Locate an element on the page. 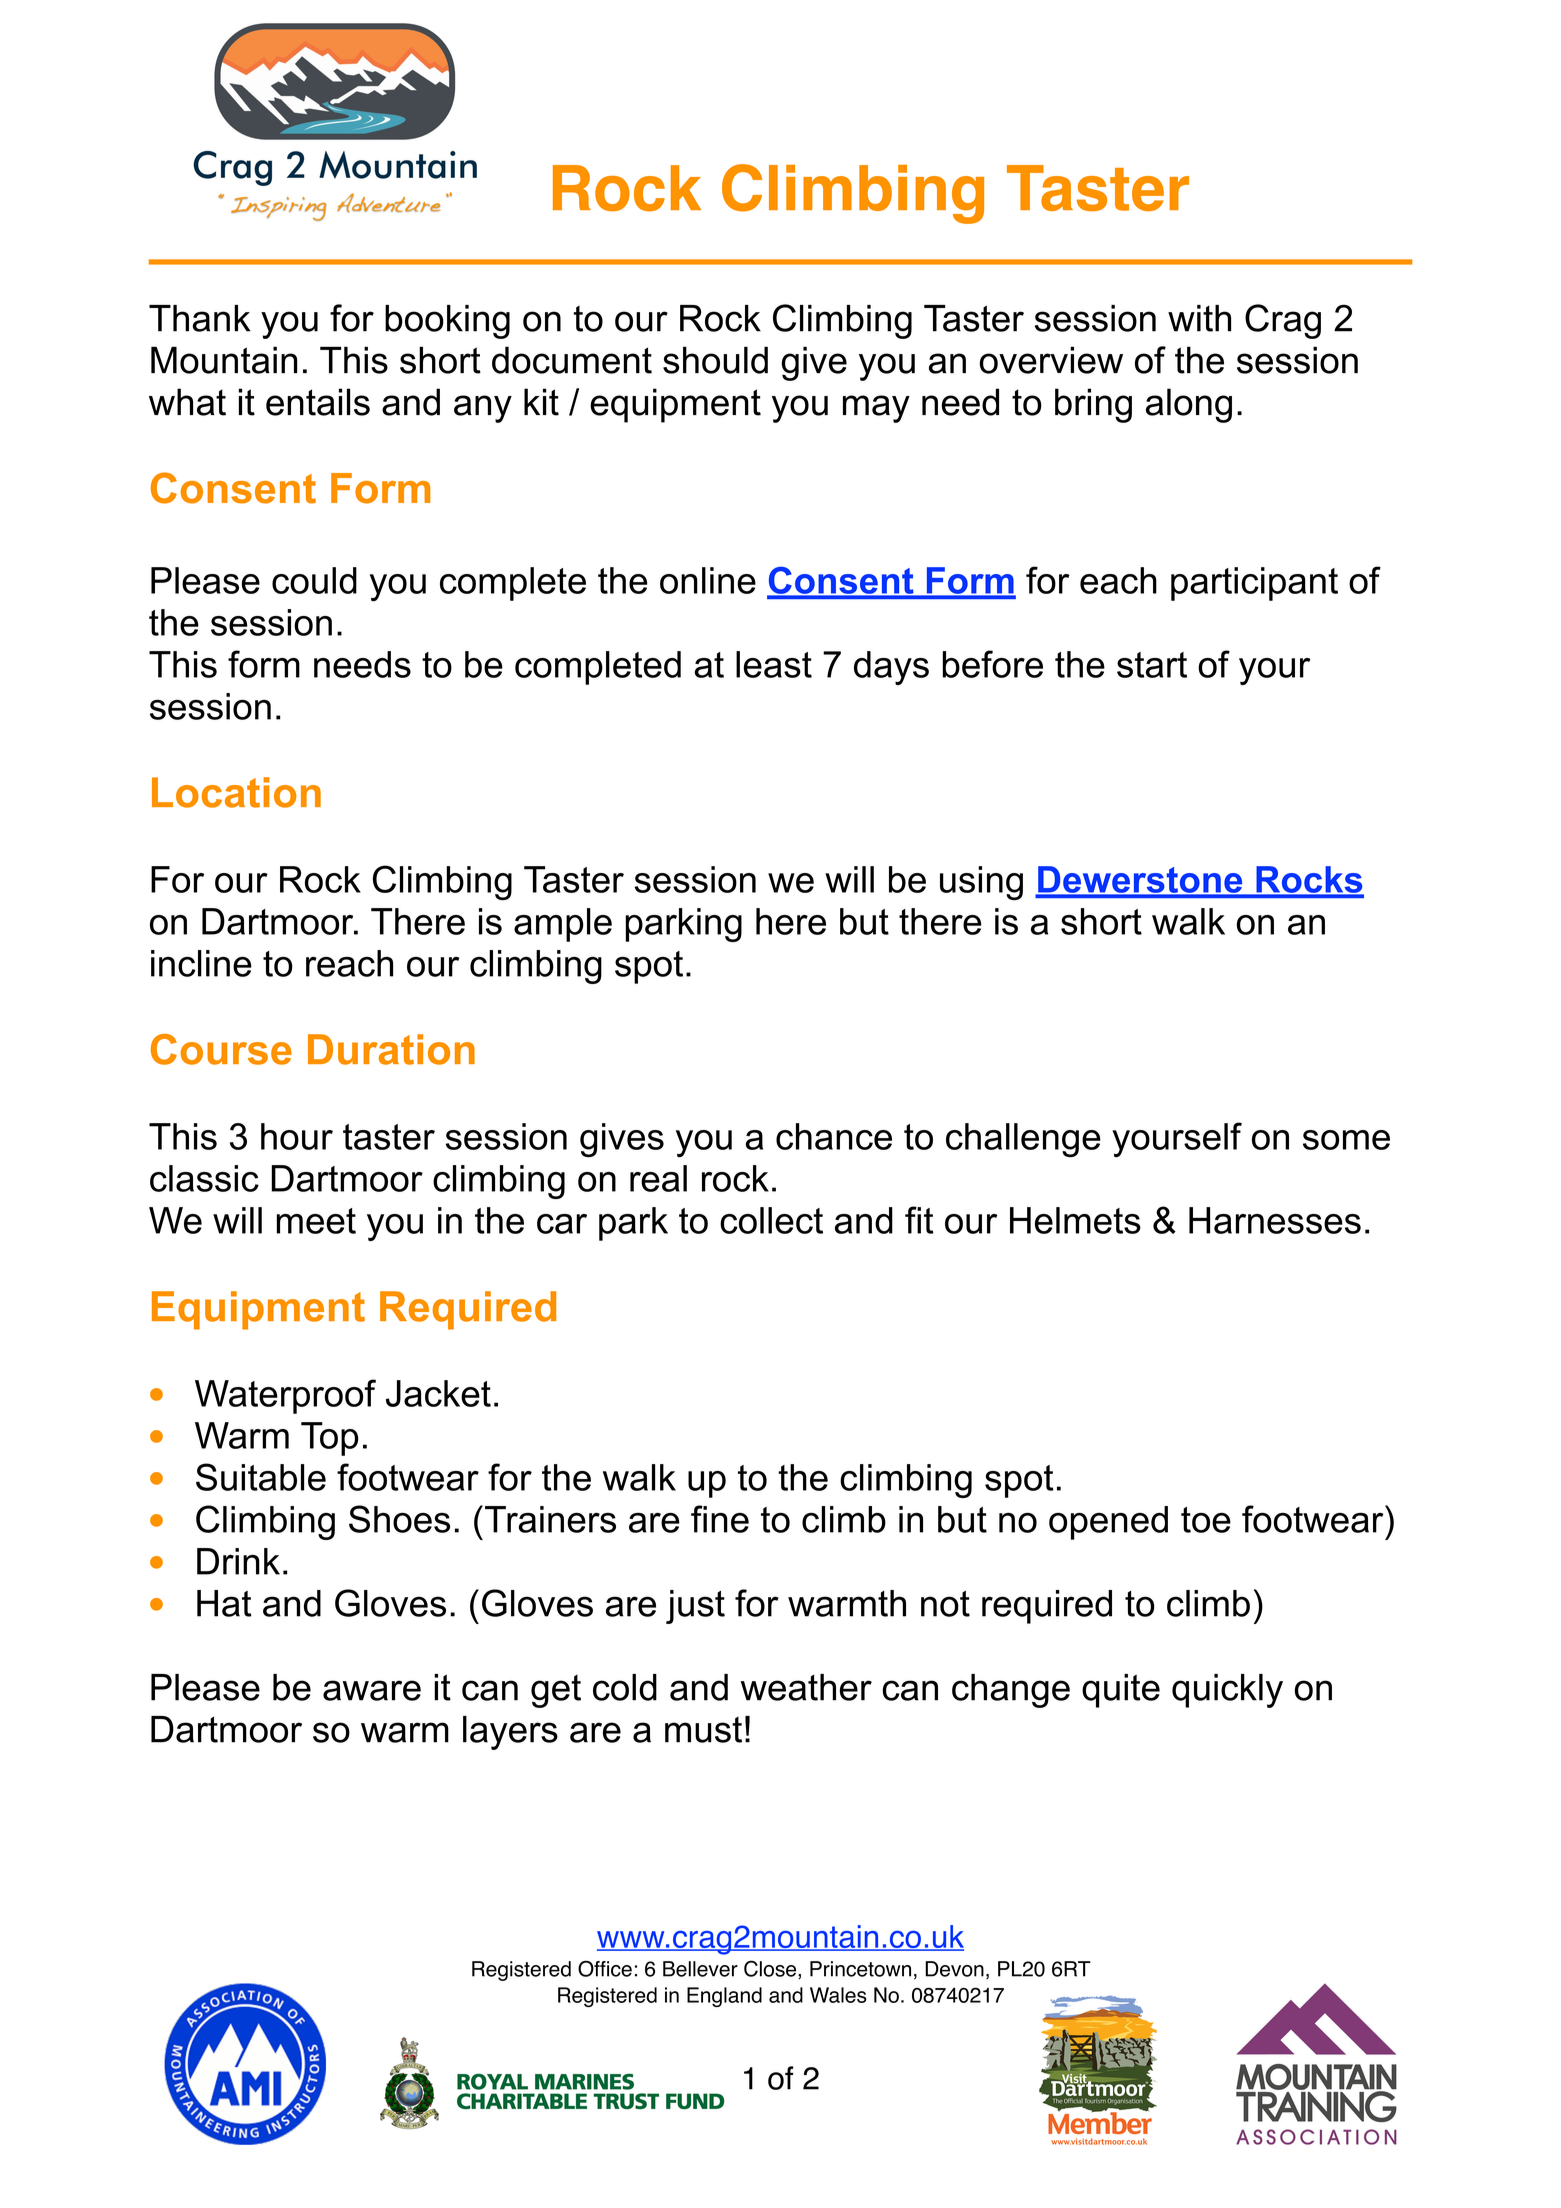 The height and width of the document is (2208, 1561). Shoes is located at coordinates (399, 1519).
